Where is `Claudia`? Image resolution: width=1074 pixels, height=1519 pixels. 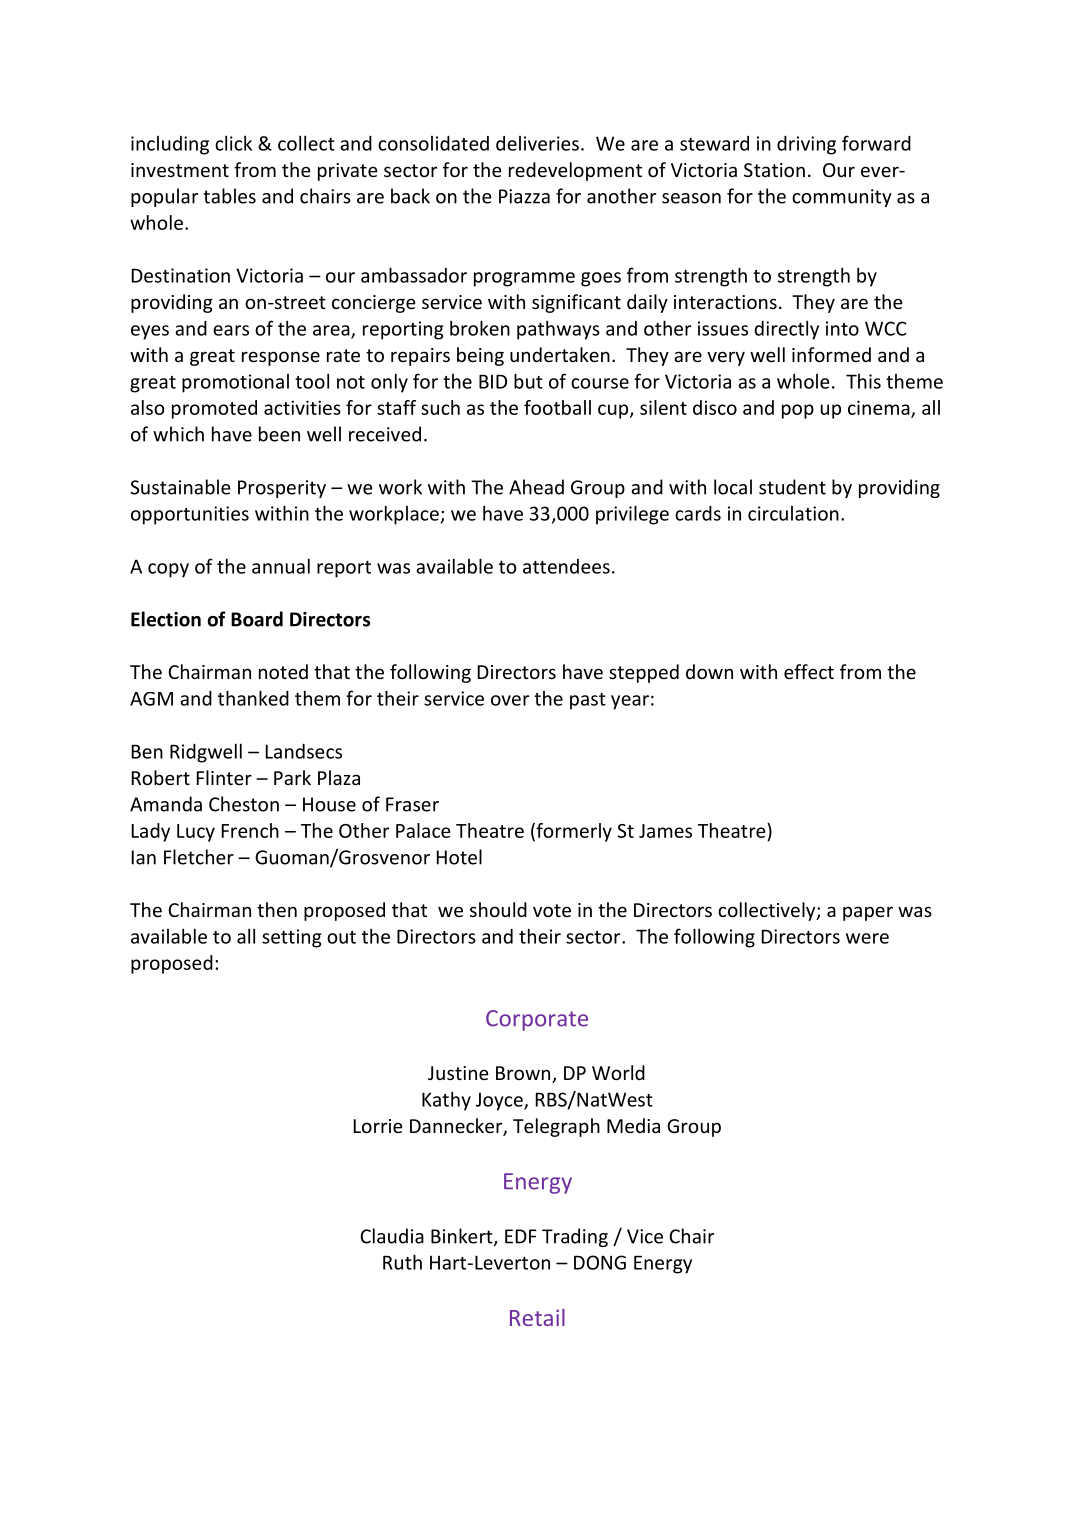 Claudia is located at coordinates (392, 1236).
